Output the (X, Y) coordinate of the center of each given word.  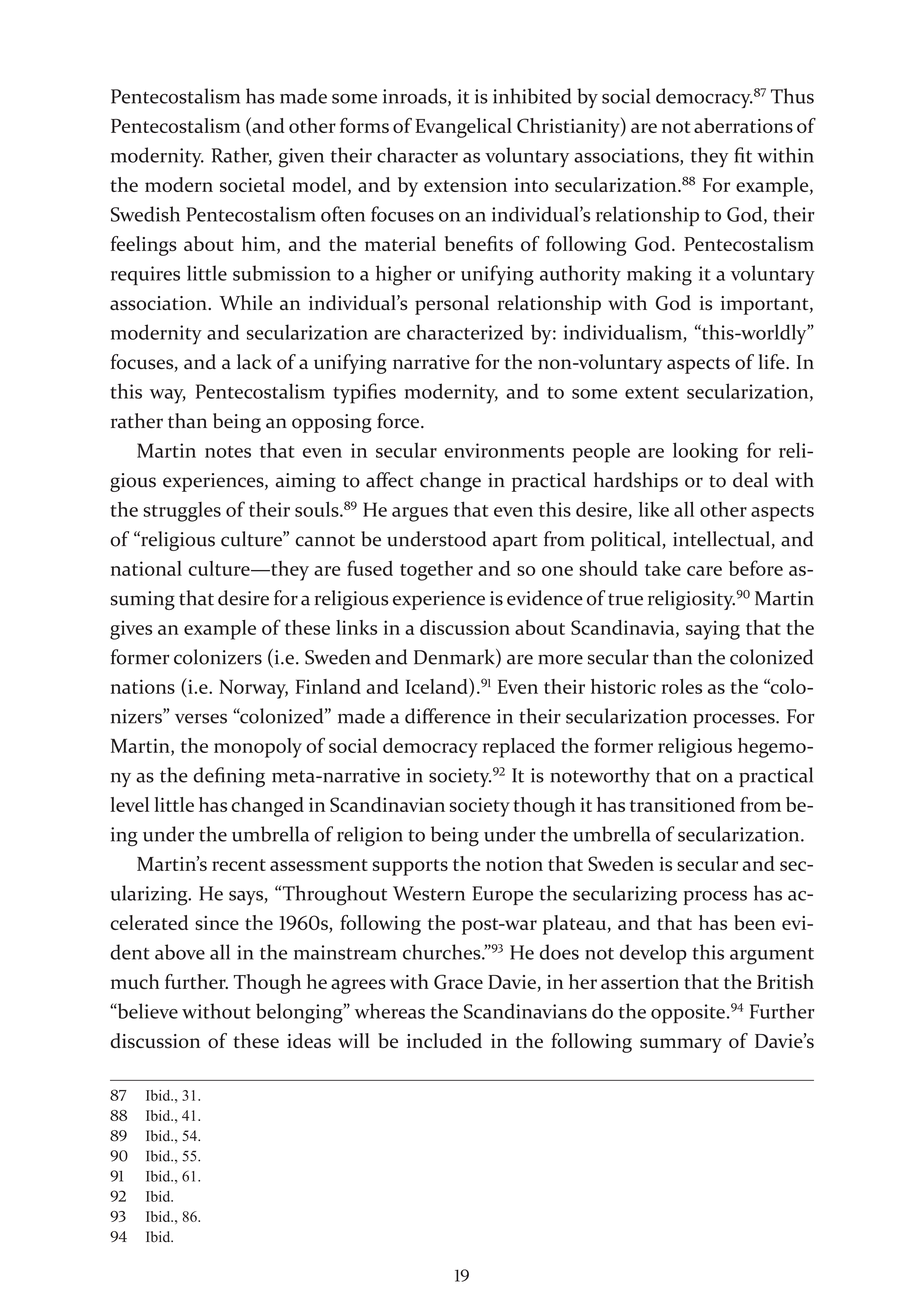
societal (252, 184)
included (444, 1040)
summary (681, 1045)
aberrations (743, 125)
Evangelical (463, 128)
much (135, 981)
